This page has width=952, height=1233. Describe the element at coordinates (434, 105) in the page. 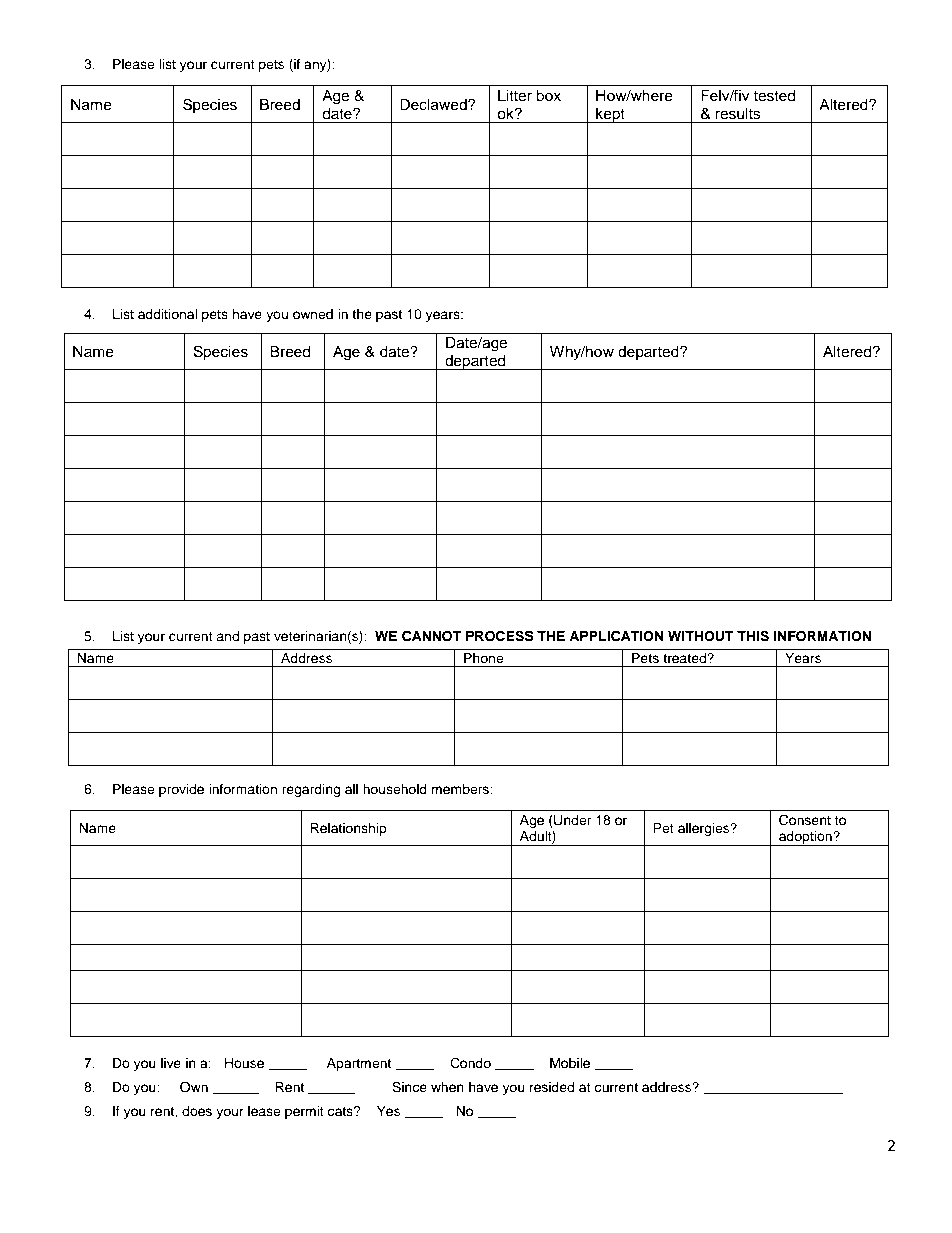

I see `Declawed` at that location.
